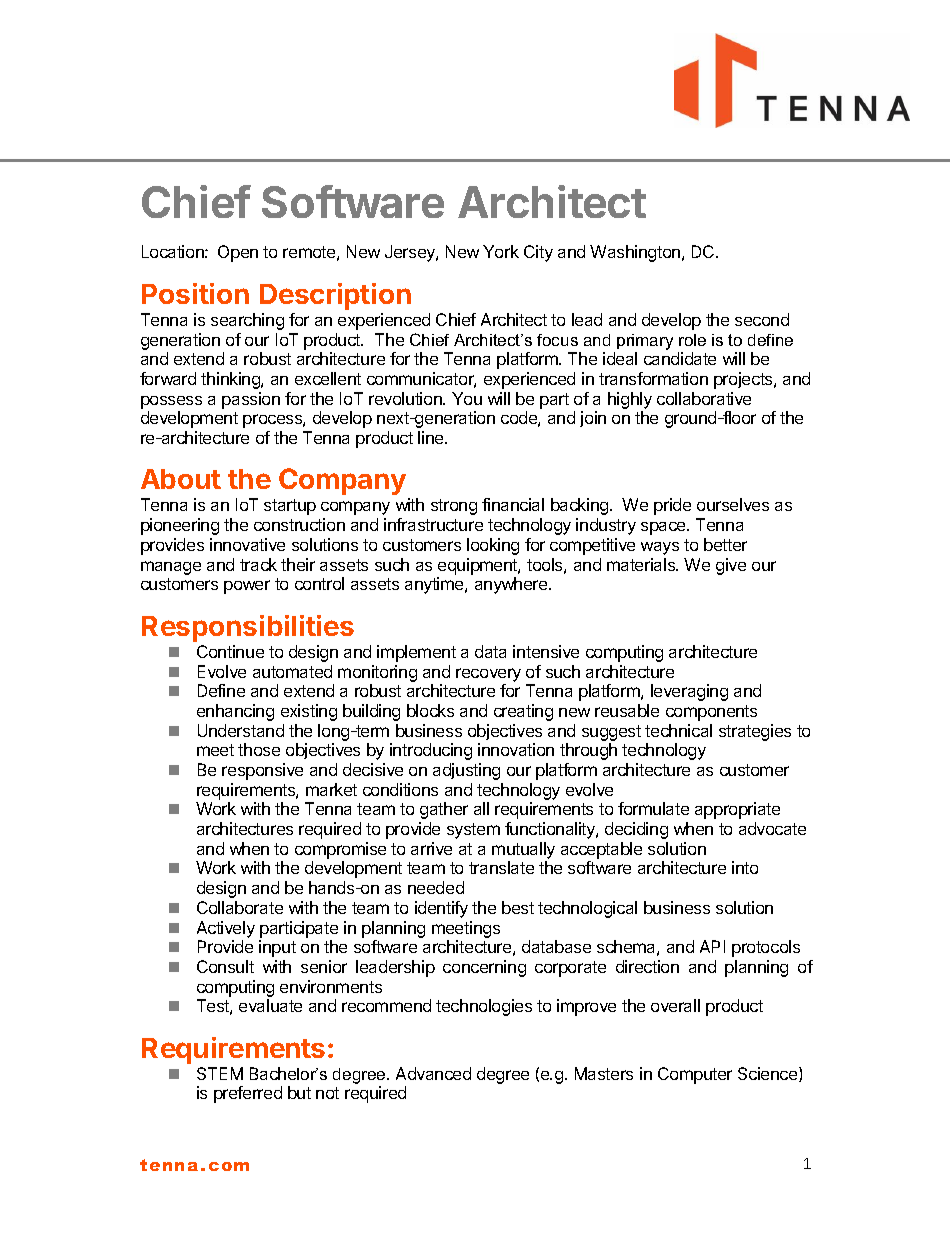  What do you see at coordinates (501, 251) in the screenshot?
I see `York` at bounding box center [501, 251].
